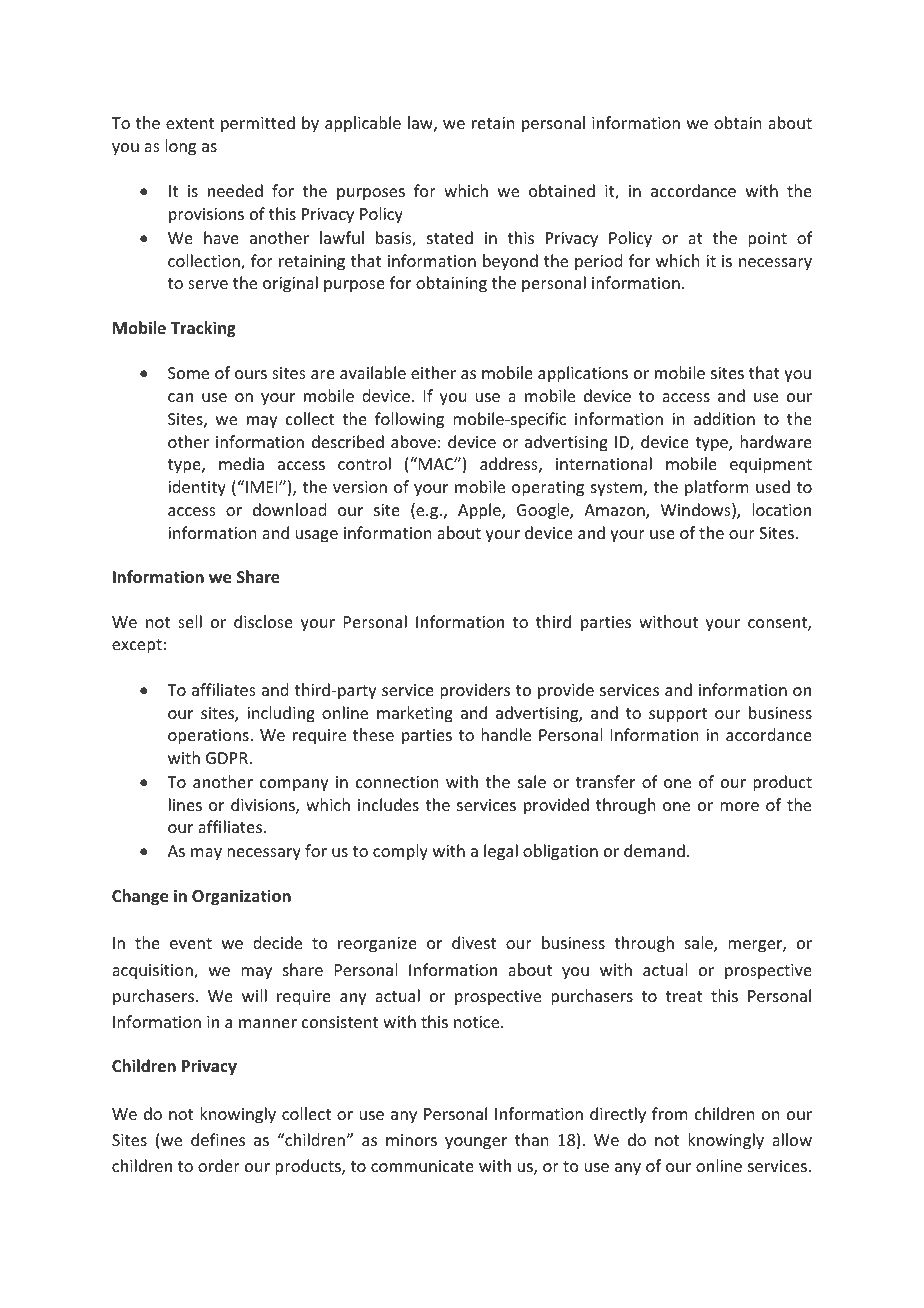  Describe the element at coordinates (724, 418) in the screenshot. I see `addition` at that location.
